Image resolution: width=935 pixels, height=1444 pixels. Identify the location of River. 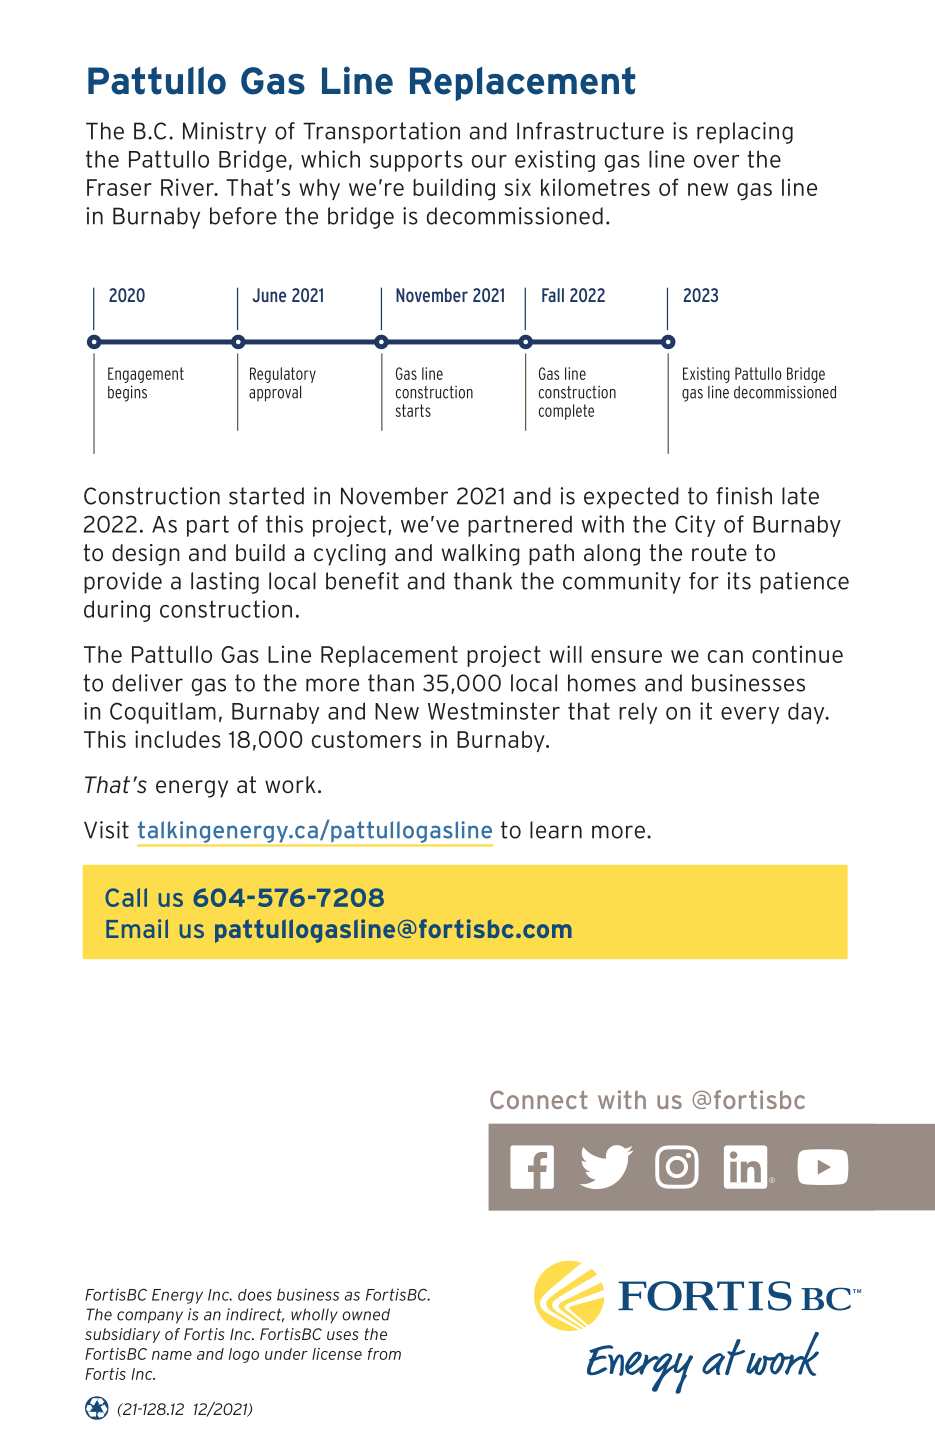
(188, 187).
